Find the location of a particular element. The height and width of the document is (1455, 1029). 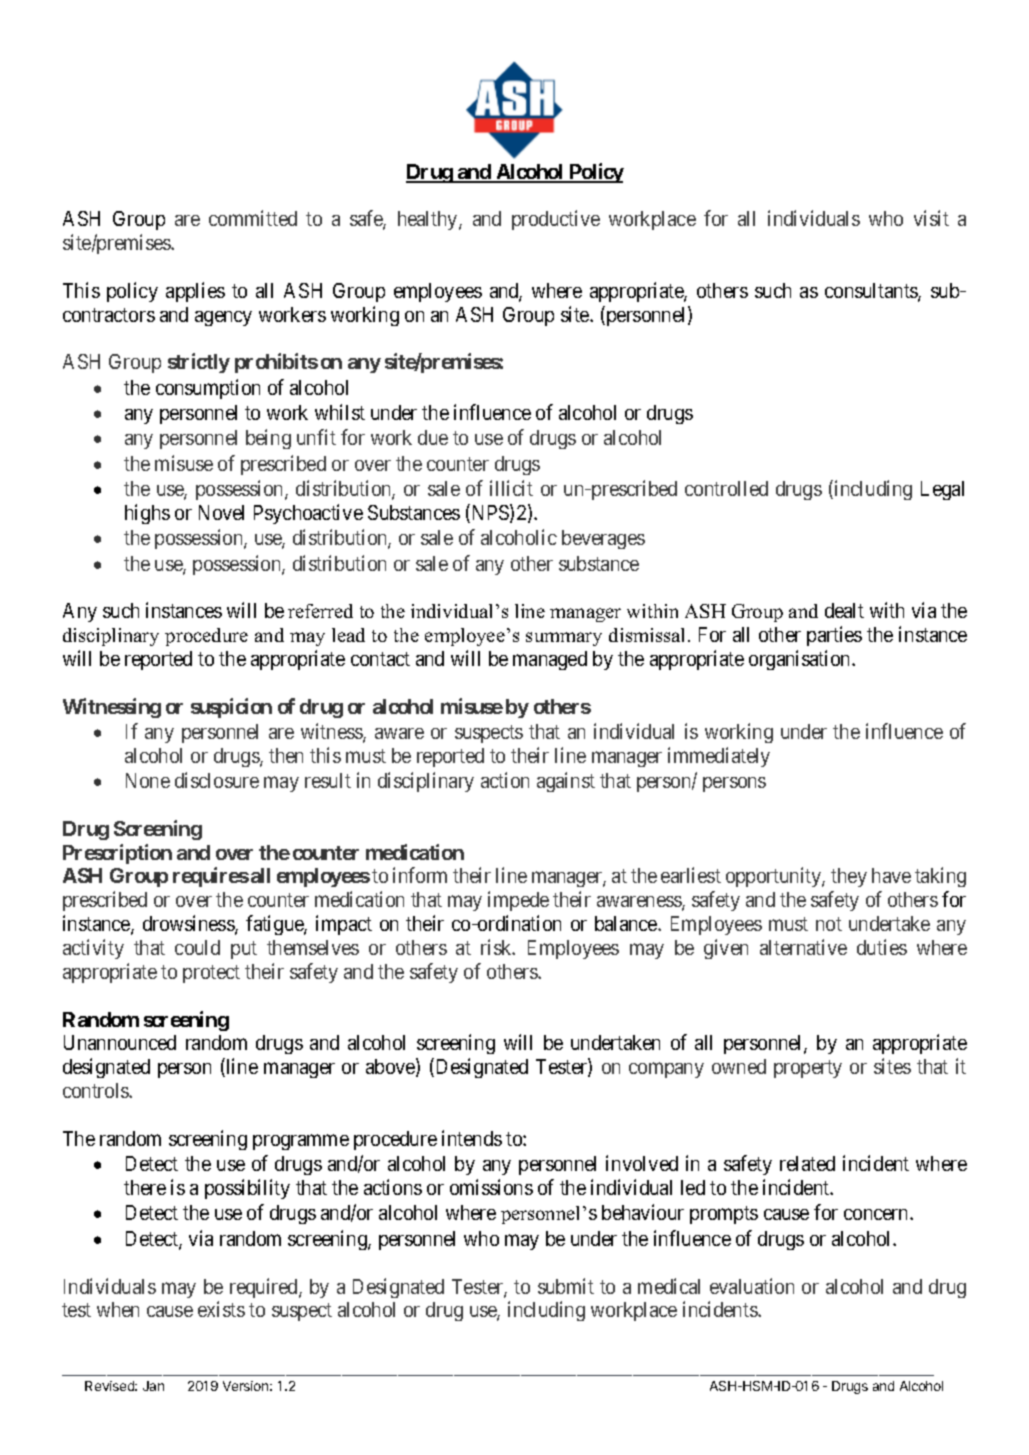

intends is located at coordinates (472, 1138).
